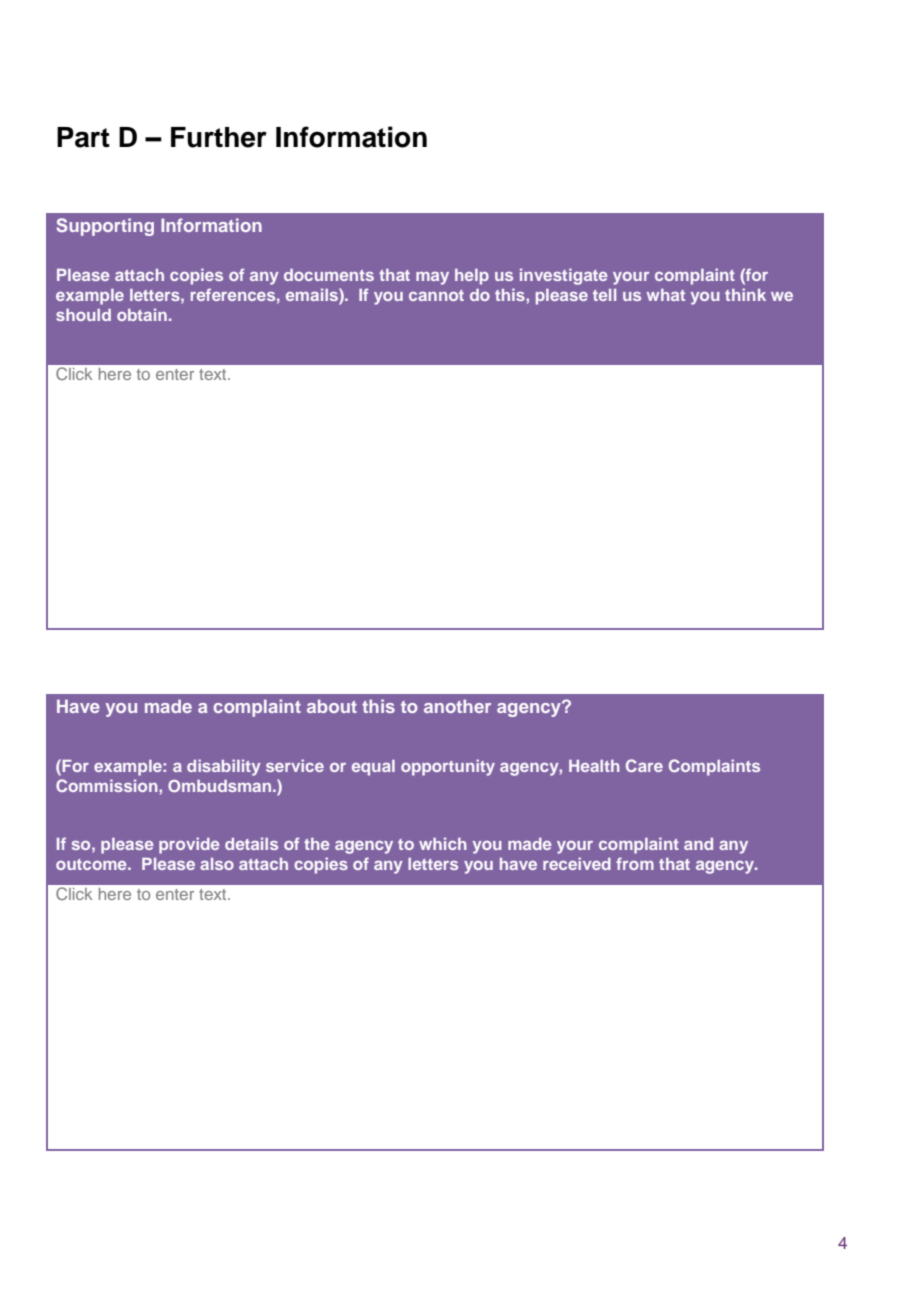 This page has width=924, height=1308. I want to click on Care, so click(644, 765).
